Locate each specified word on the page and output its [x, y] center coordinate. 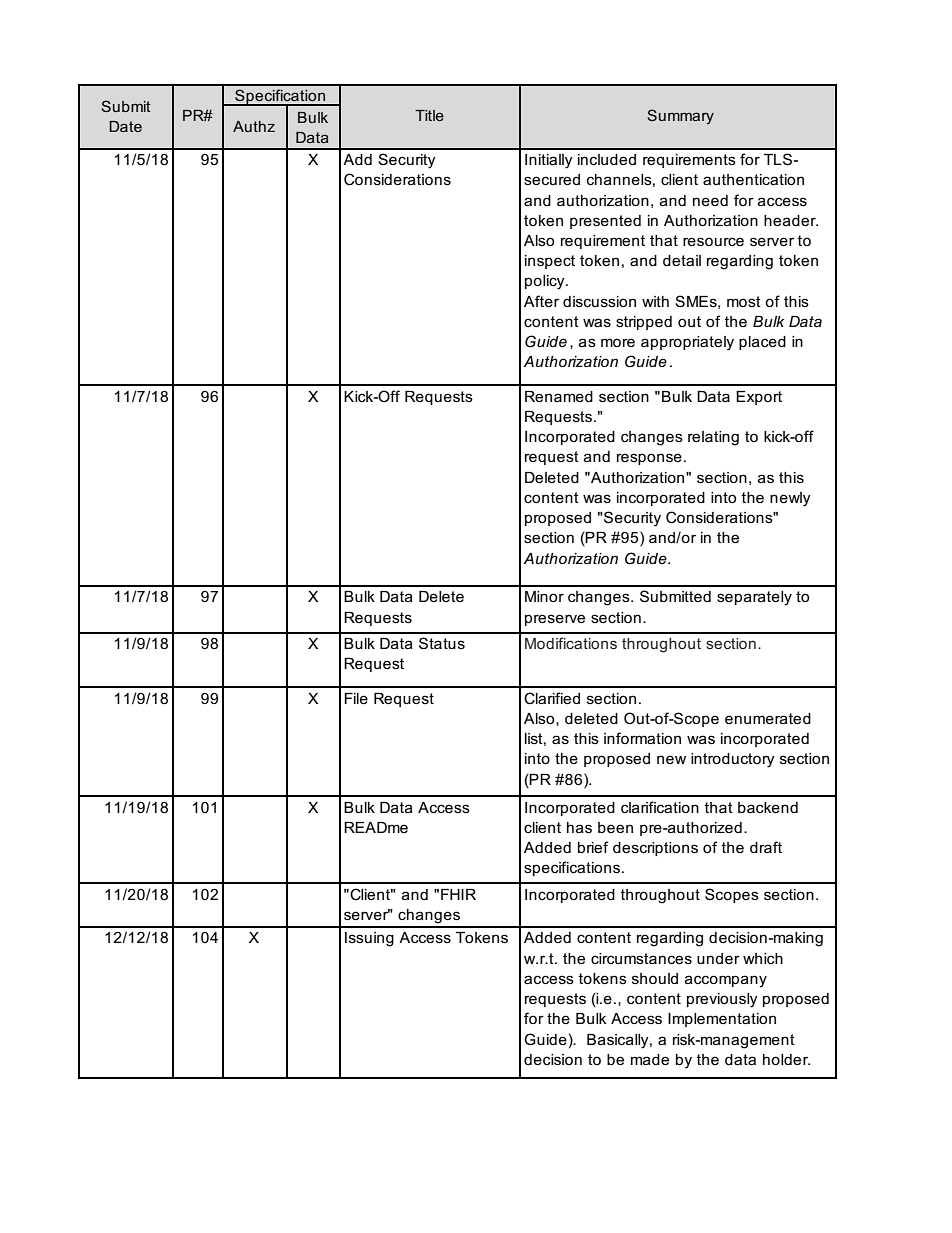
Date [125, 126]
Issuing [369, 939]
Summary [681, 117]
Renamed [559, 396]
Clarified [552, 698]
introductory [733, 760]
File [356, 698]
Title [429, 115]
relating [713, 438]
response [649, 459]
